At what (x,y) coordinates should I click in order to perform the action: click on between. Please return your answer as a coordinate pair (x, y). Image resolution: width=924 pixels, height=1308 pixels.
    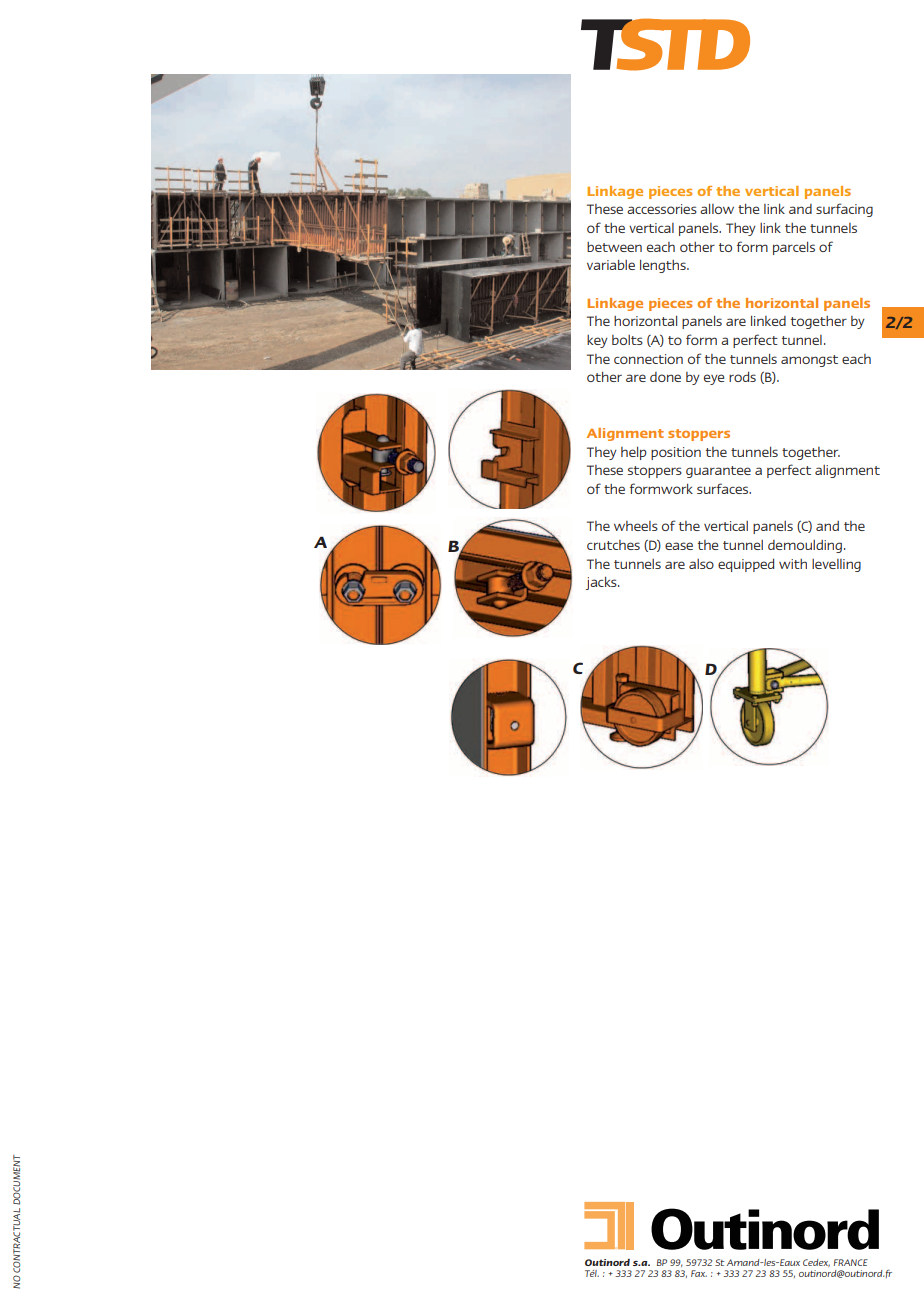
    Looking at the image, I should click on (614, 247).
